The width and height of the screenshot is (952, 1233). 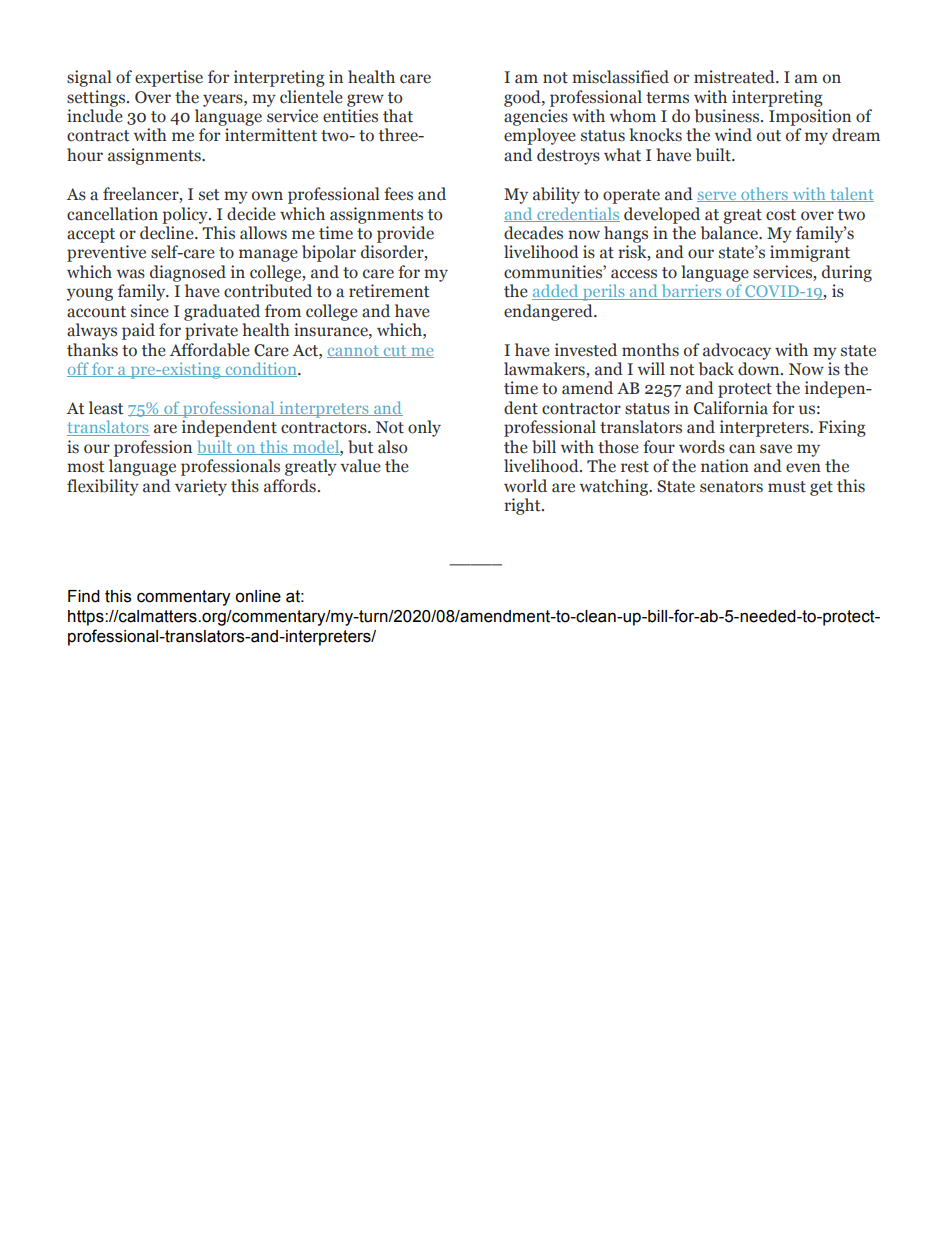 I want to click on must, so click(x=787, y=487).
